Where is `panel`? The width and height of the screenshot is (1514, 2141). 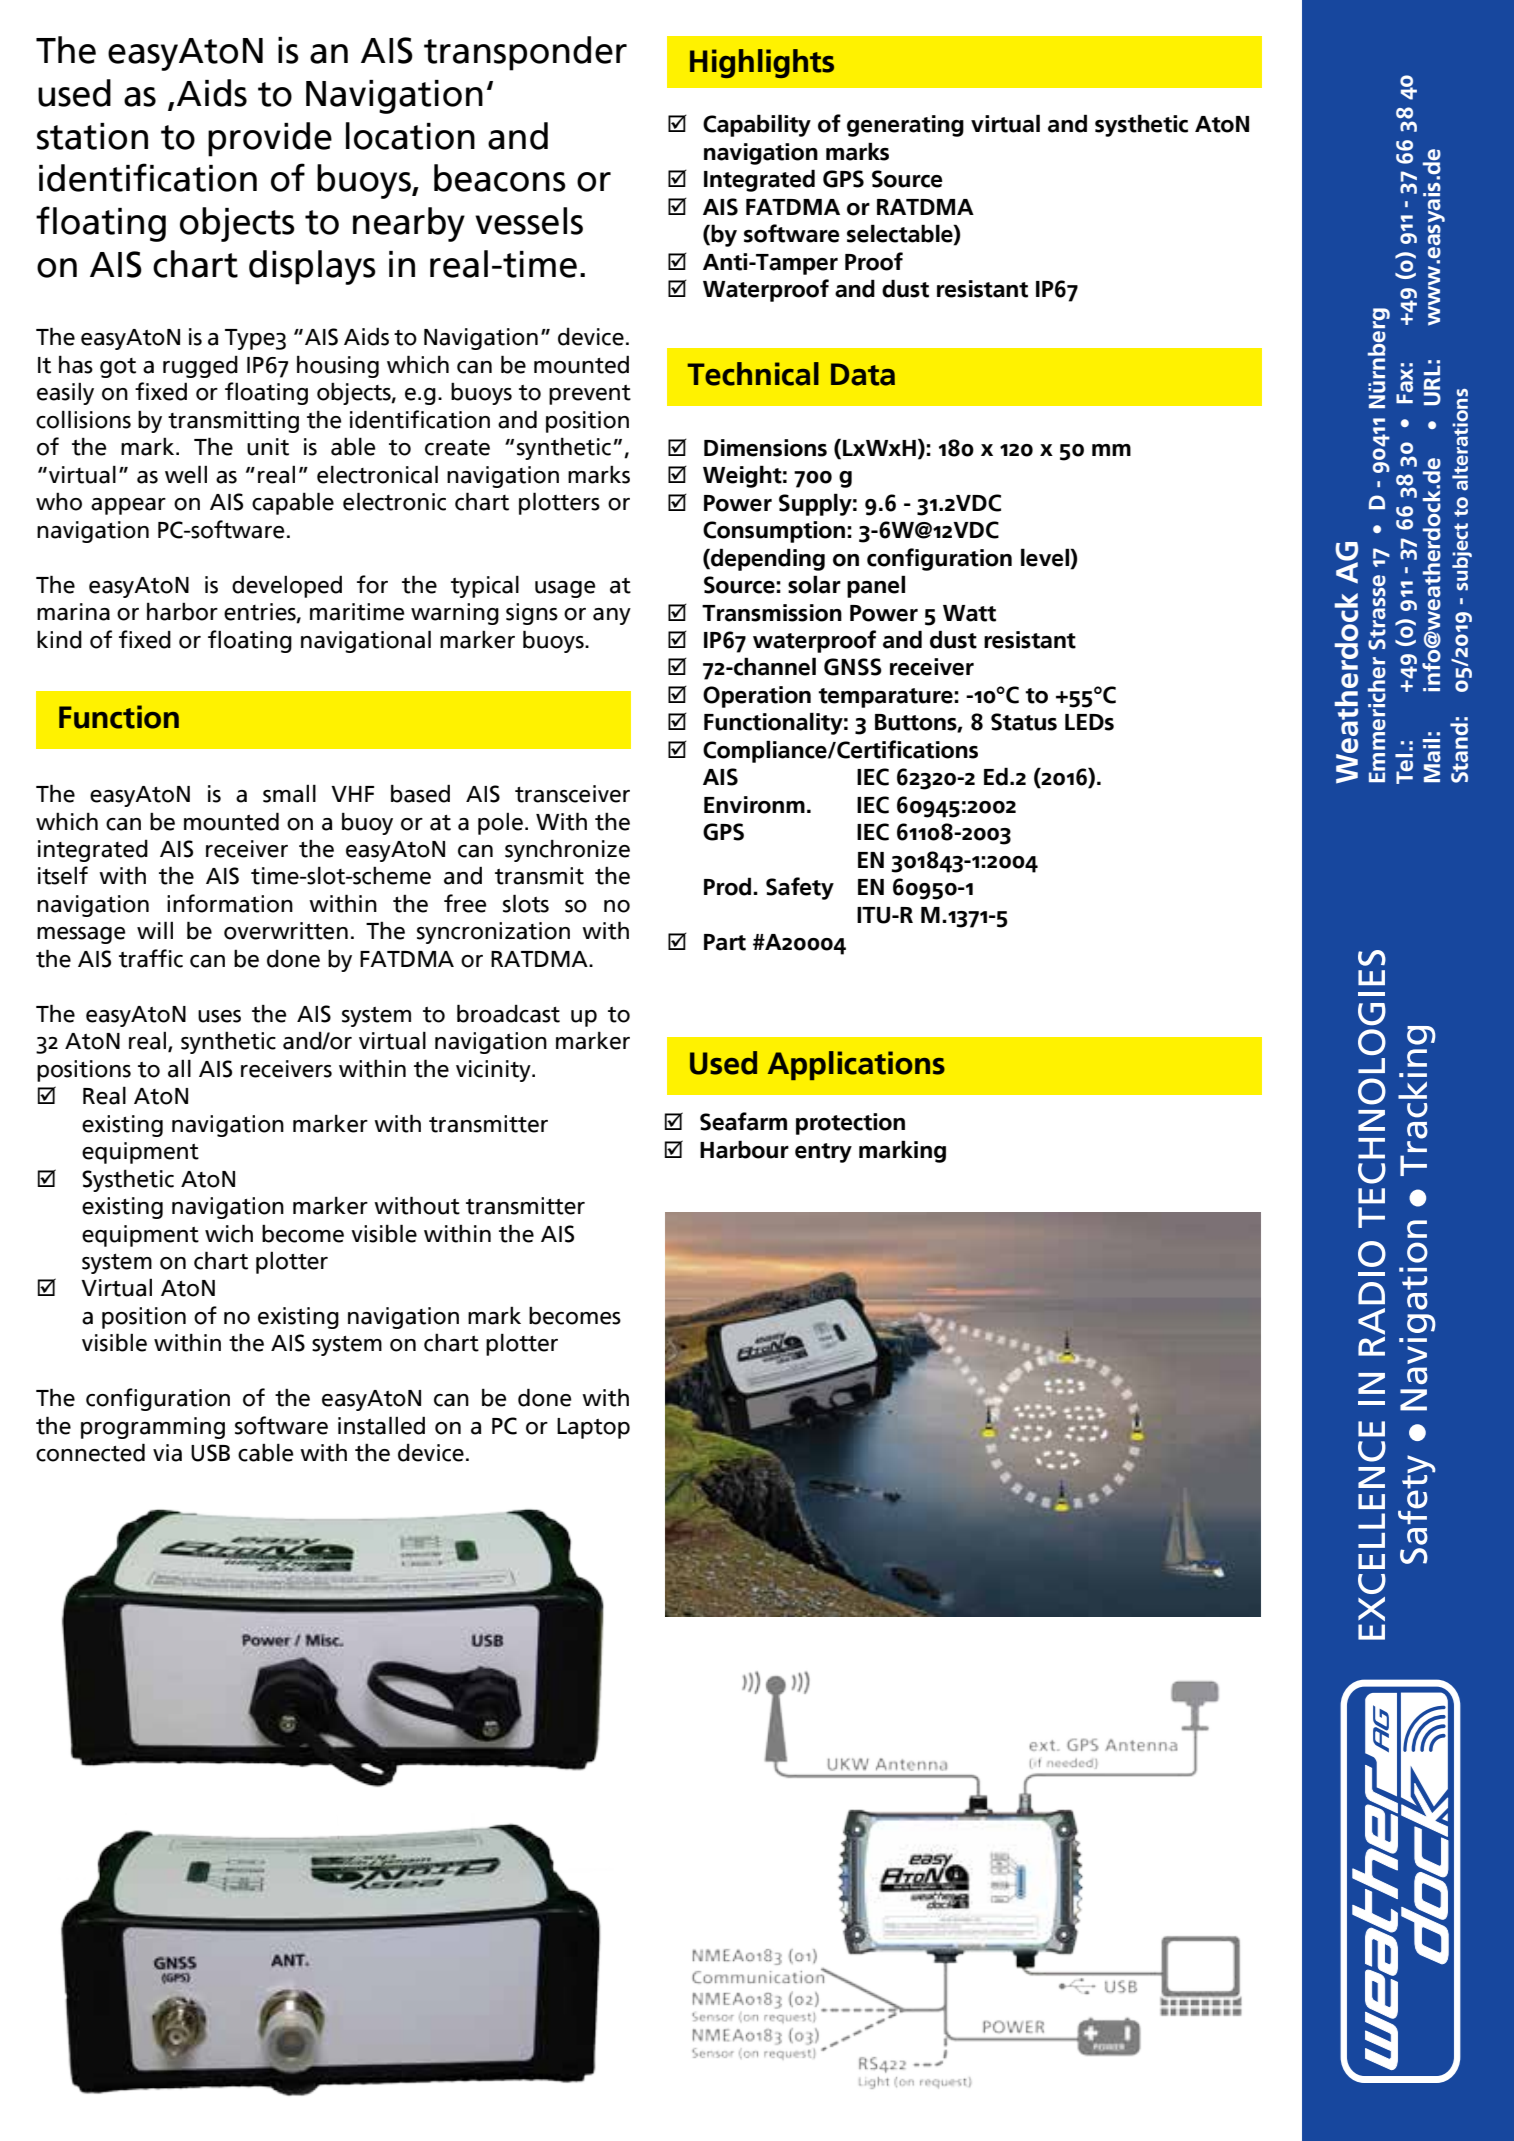 panel is located at coordinates (876, 586).
